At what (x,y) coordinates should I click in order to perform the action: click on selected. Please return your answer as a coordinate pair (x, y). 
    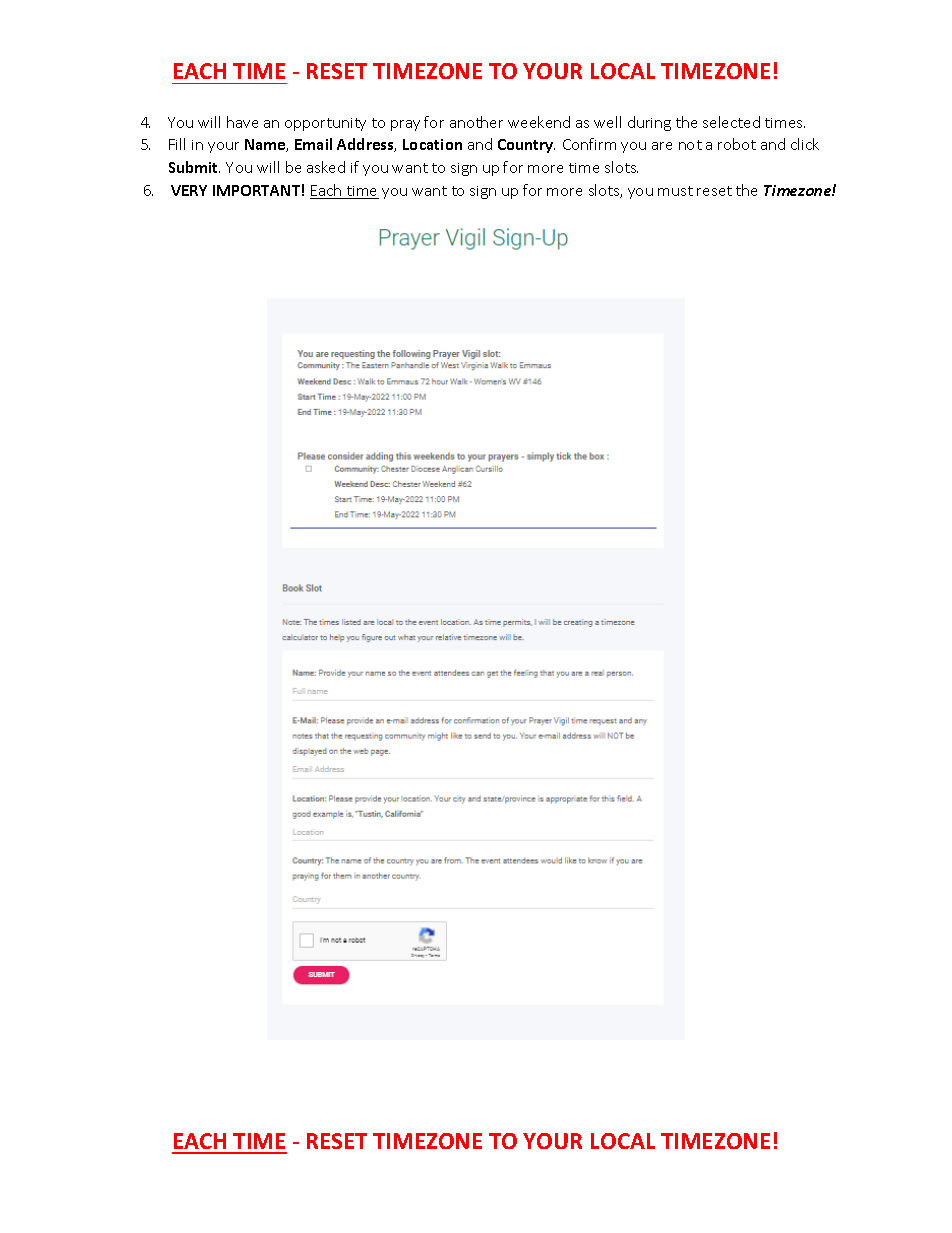
    Looking at the image, I should click on (731, 122).
